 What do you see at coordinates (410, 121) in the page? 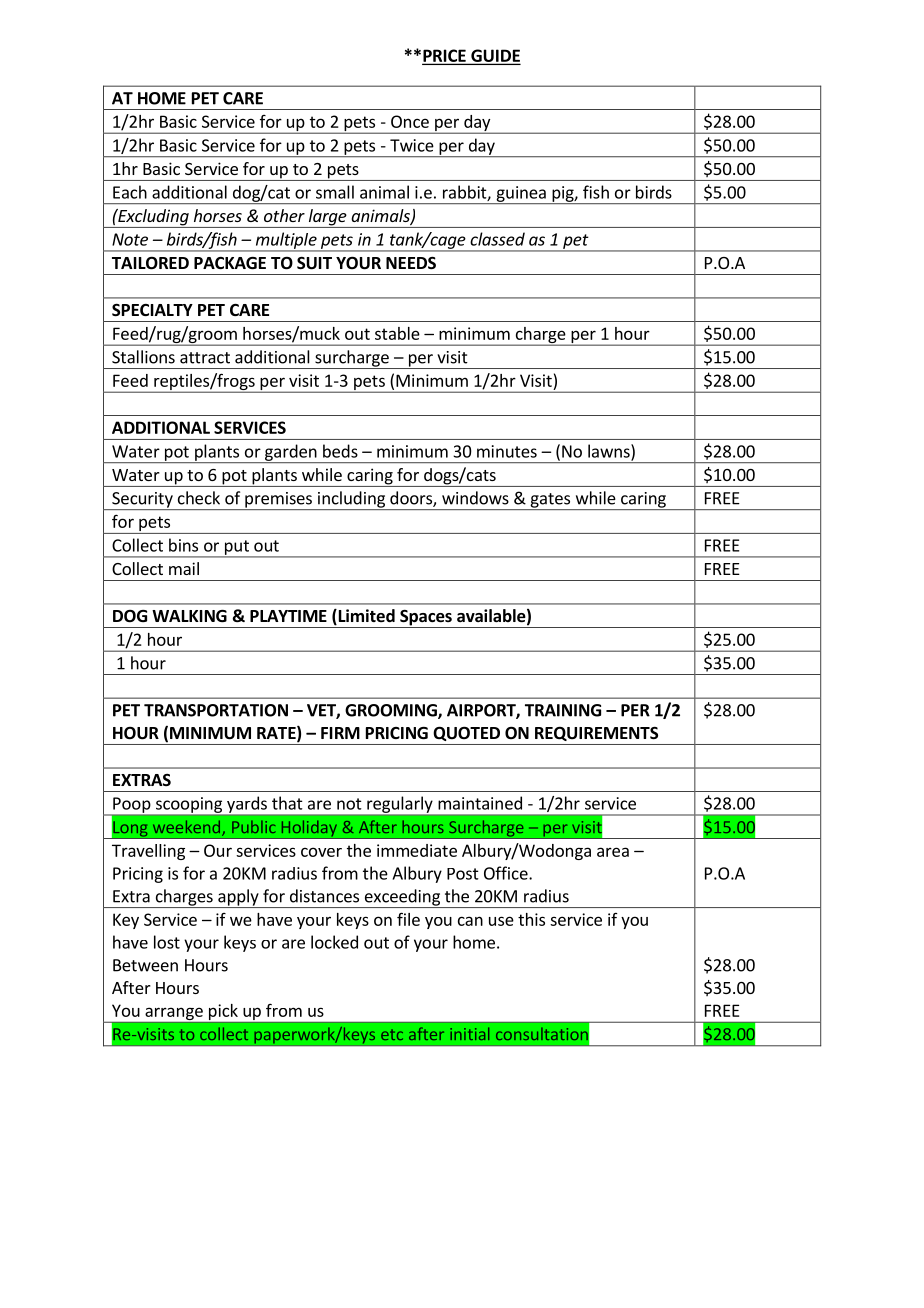
I see `Once` at bounding box center [410, 121].
